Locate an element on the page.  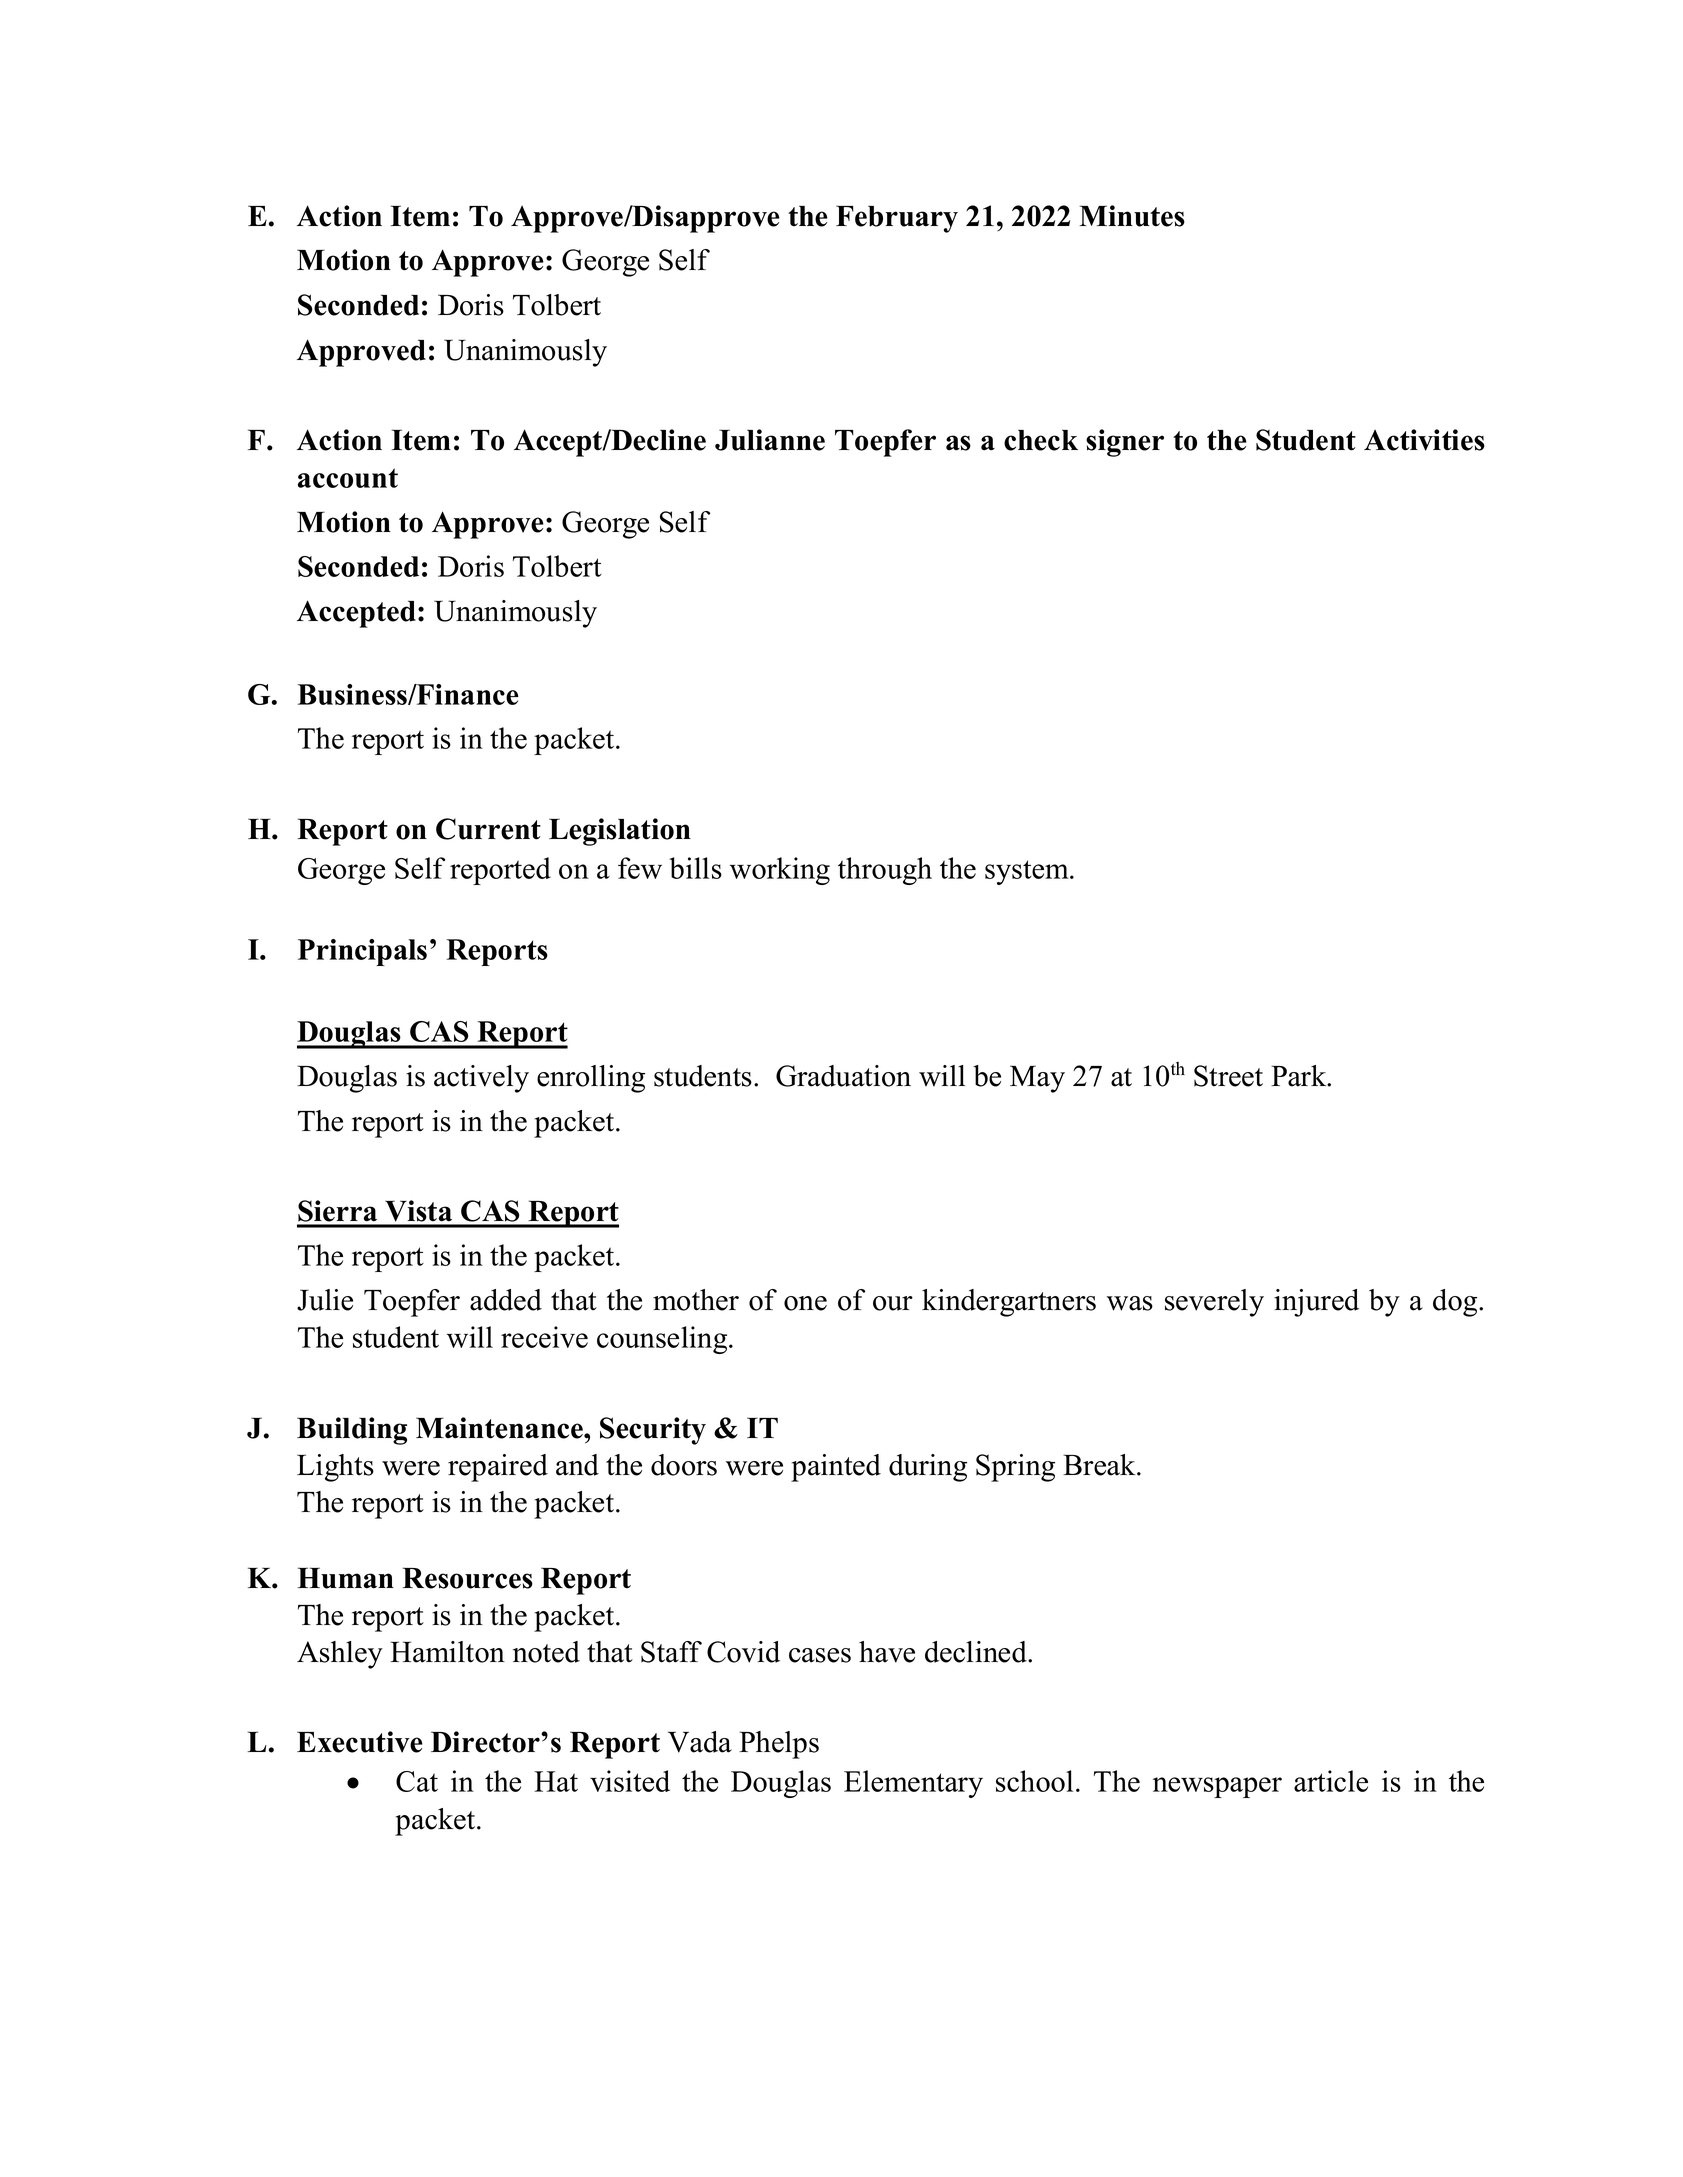
Current is located at coordinates (488, 829).
